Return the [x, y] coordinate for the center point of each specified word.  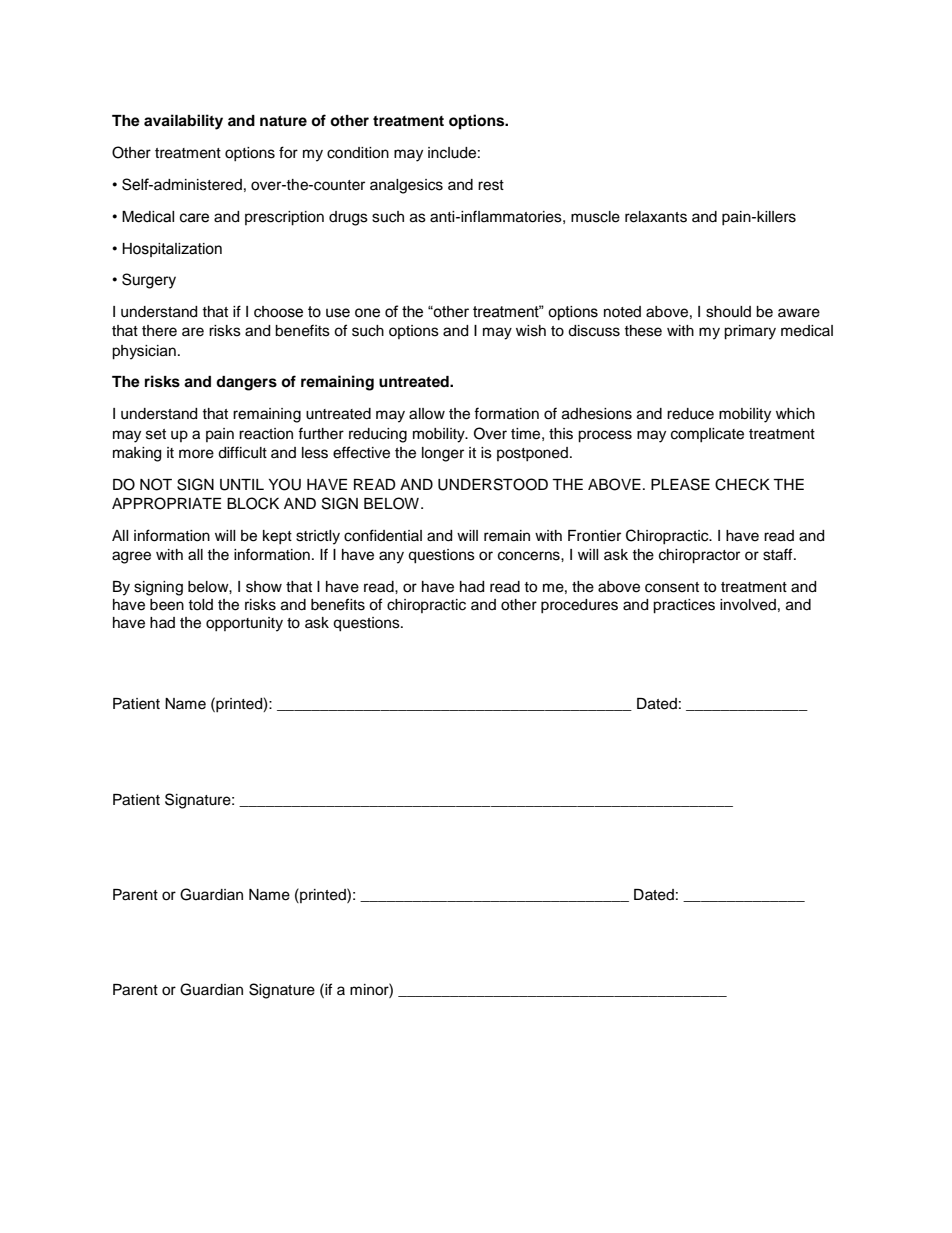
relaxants [656, 217]
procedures [579, 606]
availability [183, 122]
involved [748, 605]
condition [358, 153]
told [200, 605]
